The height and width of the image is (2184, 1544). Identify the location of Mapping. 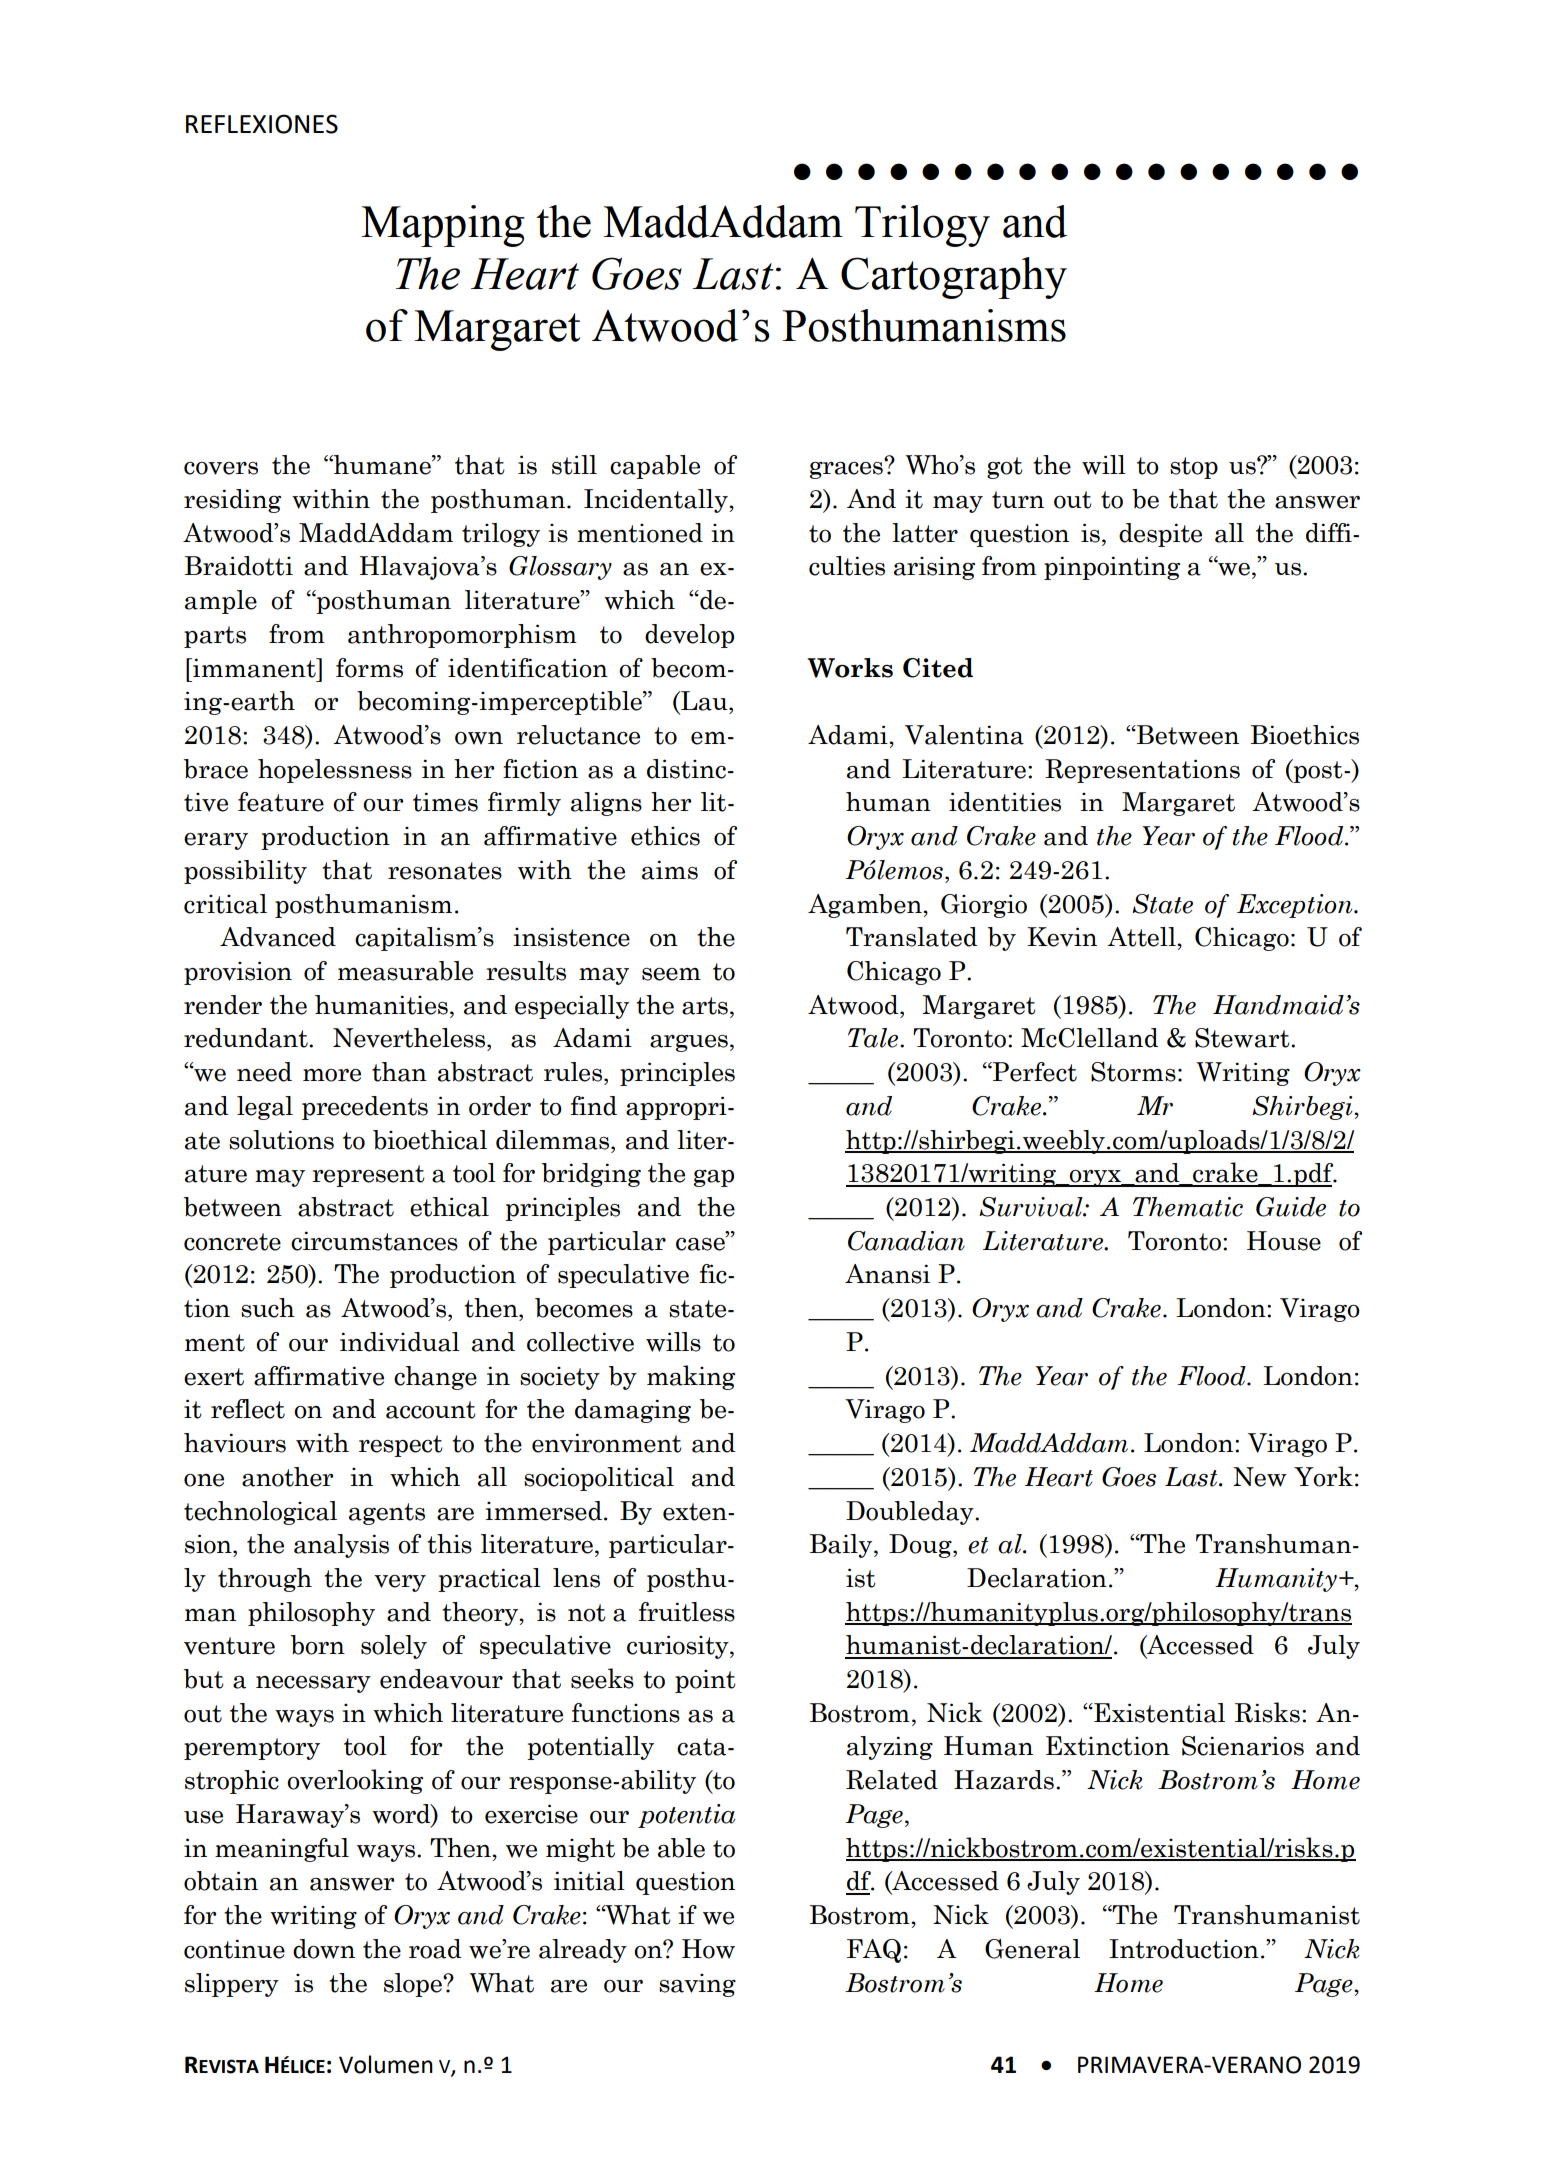
(443, 226).
